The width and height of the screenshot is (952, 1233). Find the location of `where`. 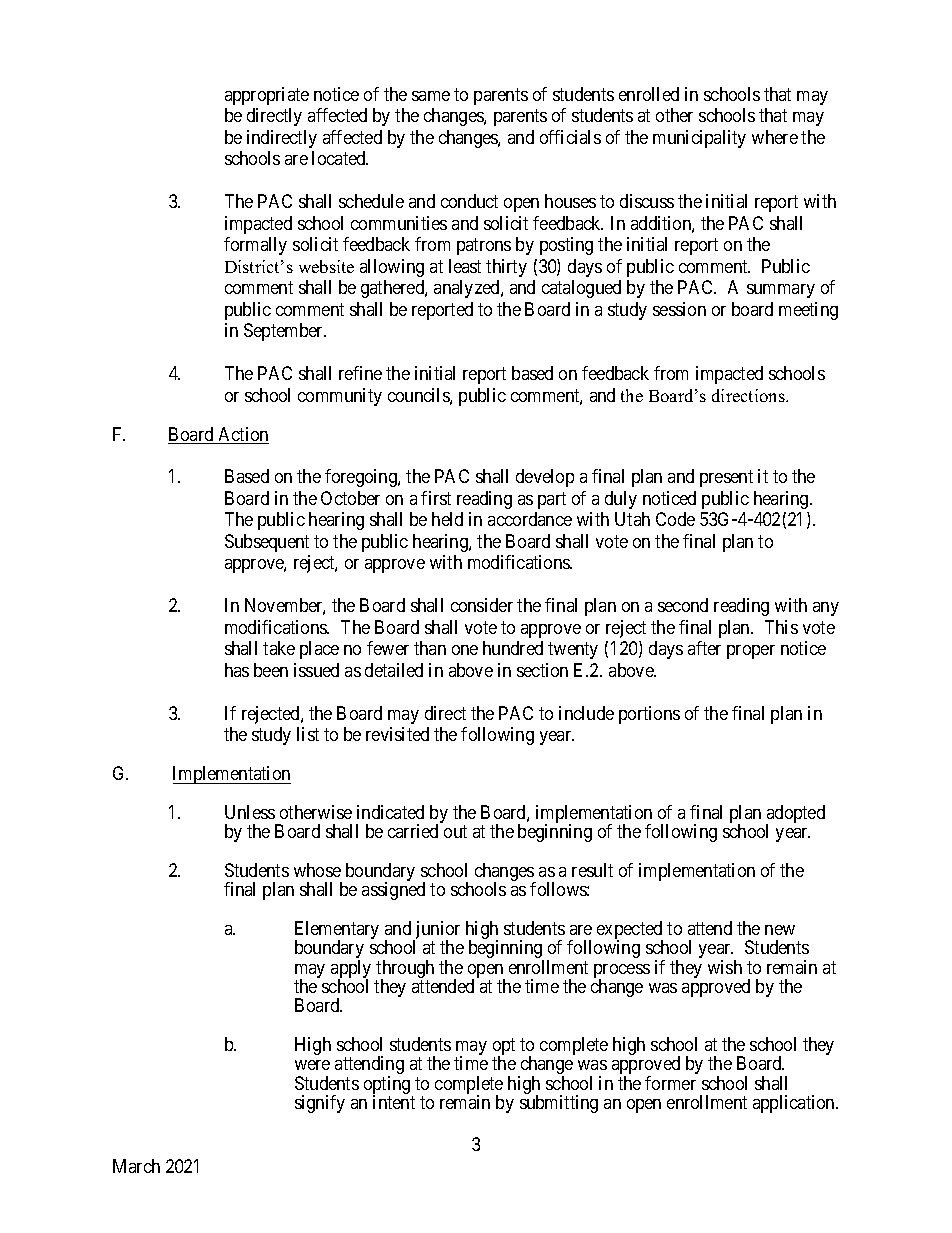

where is located at coordinates (775, 137).
